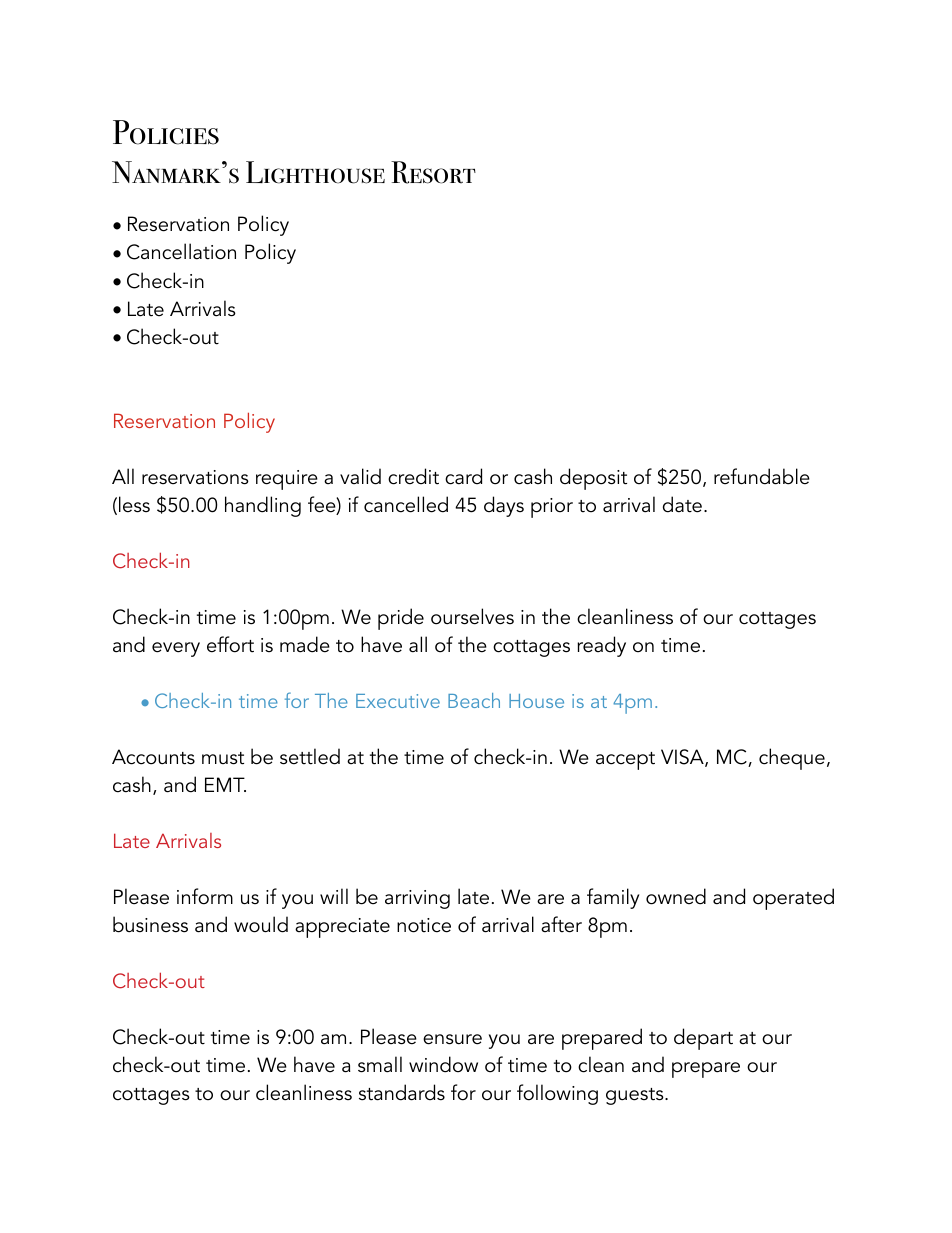  What do you see at coordinates (166, 132) in the document?
I see `Policies` at bounding box center [166, 132].
